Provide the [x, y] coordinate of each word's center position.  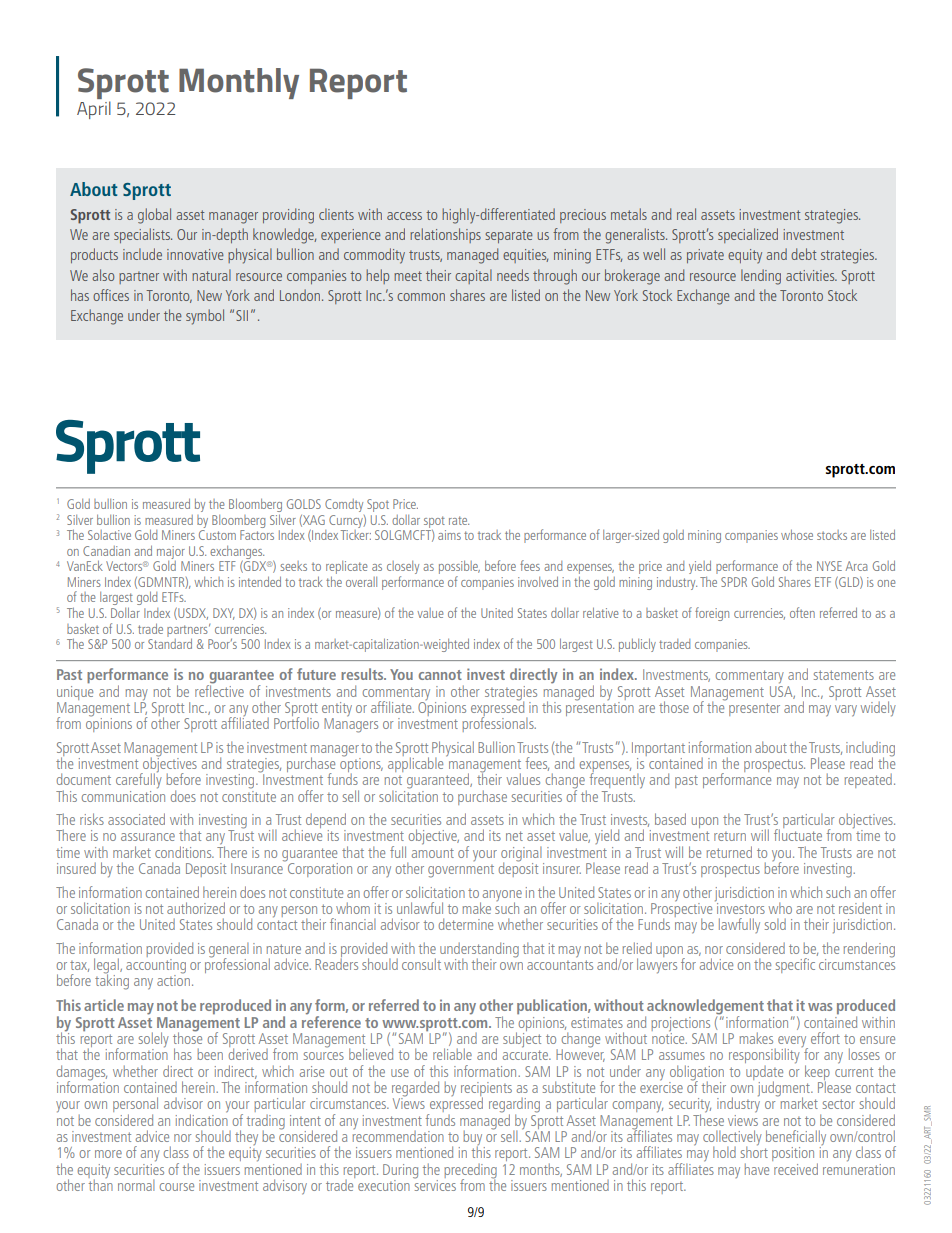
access [404, 216]
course [177, 1187]
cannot [440, 675]
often [802, 612]
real [686, 214]
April [94, 110]
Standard [170, 642]
